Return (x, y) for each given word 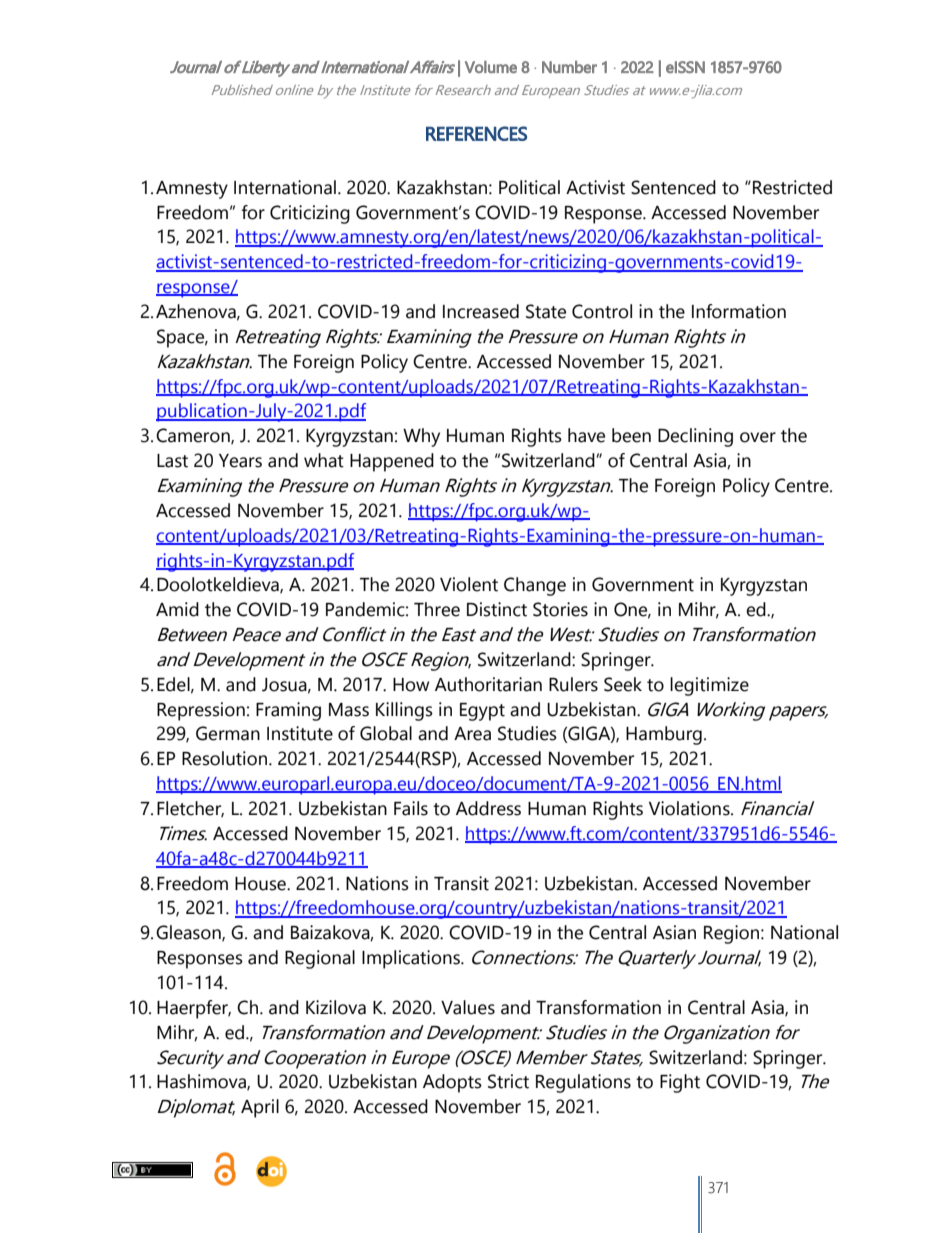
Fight (680, 1083)
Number (569, 67)
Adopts (452, 1083)
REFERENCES (476, 133)
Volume (491, 67)
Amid (177, 609)
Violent (469, 584)
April (260, 1108)
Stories (560, 609)
